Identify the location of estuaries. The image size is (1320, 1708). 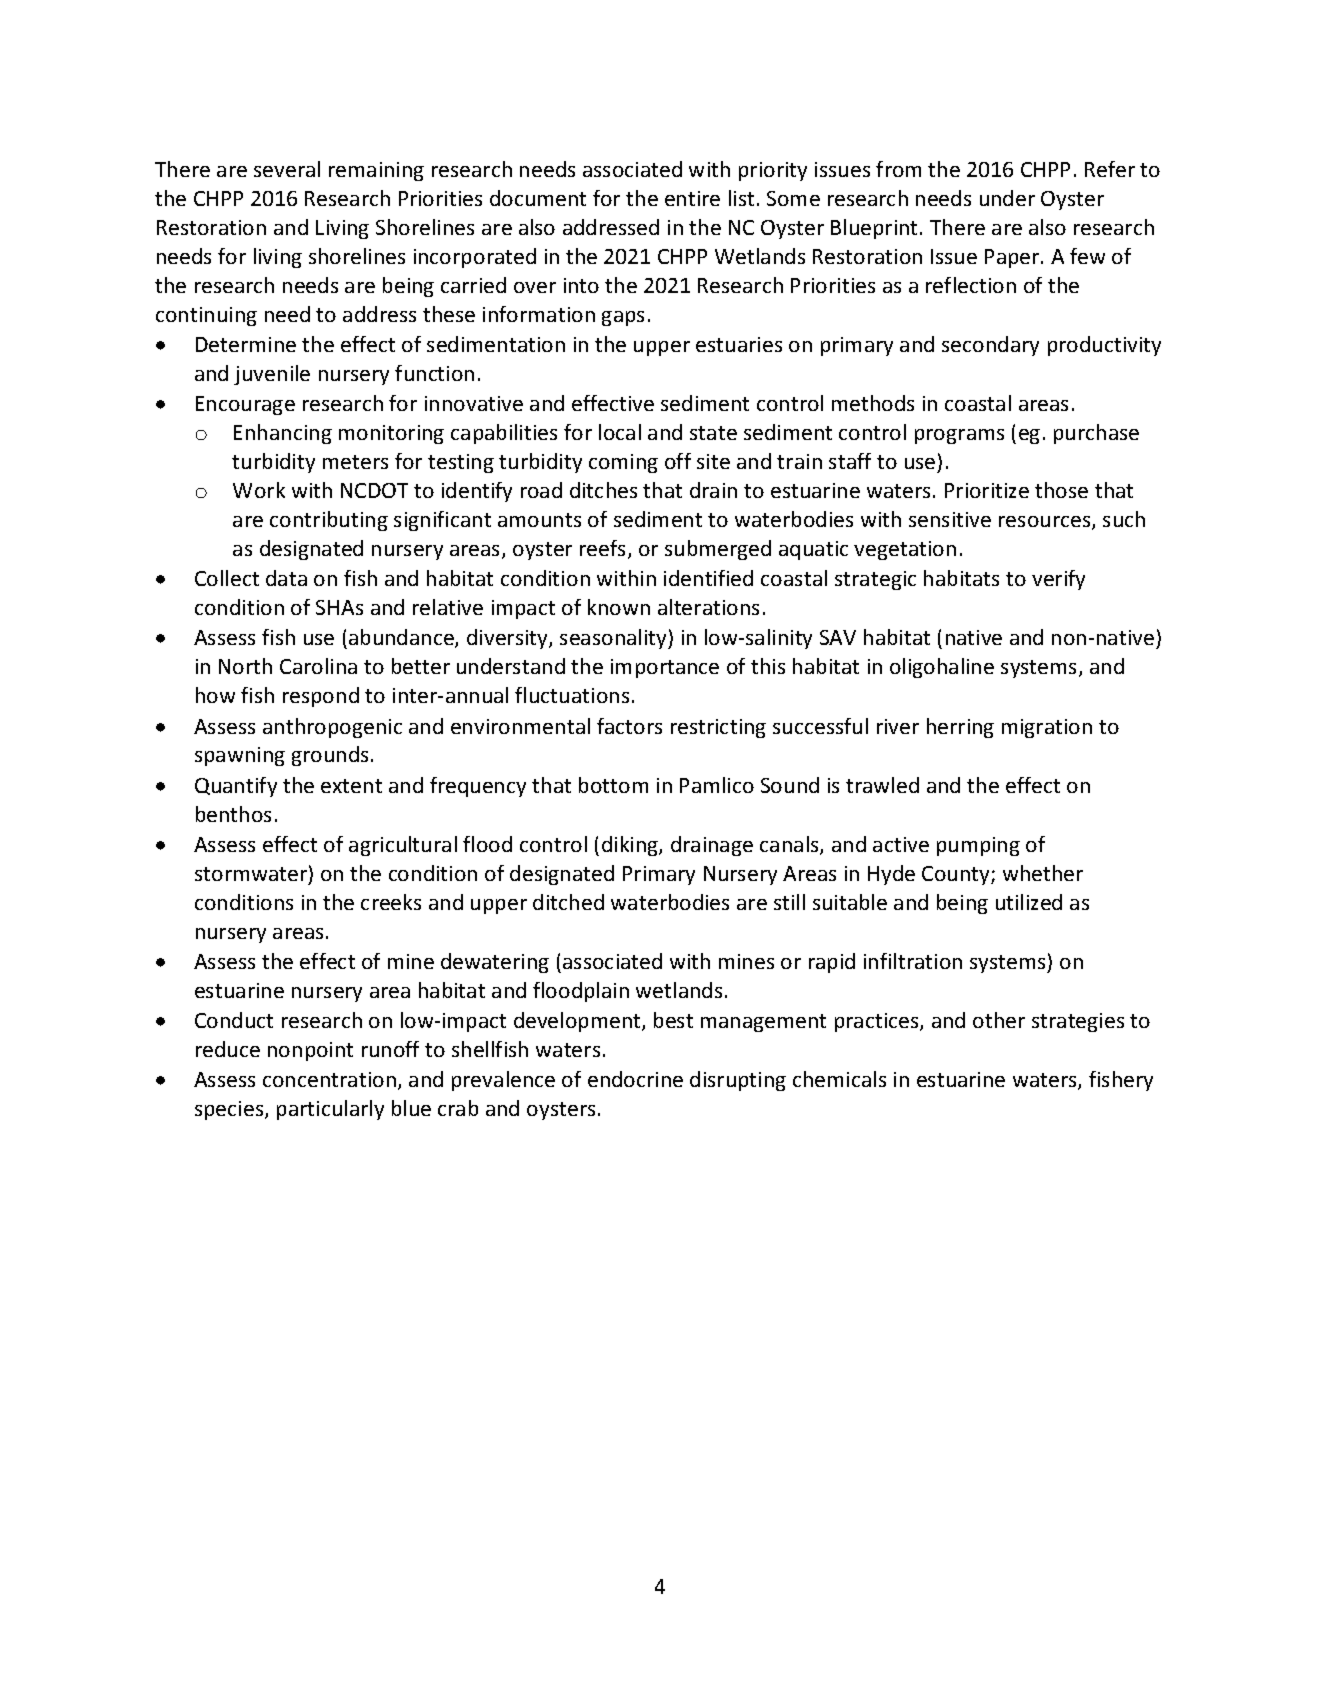
(739, 344).
